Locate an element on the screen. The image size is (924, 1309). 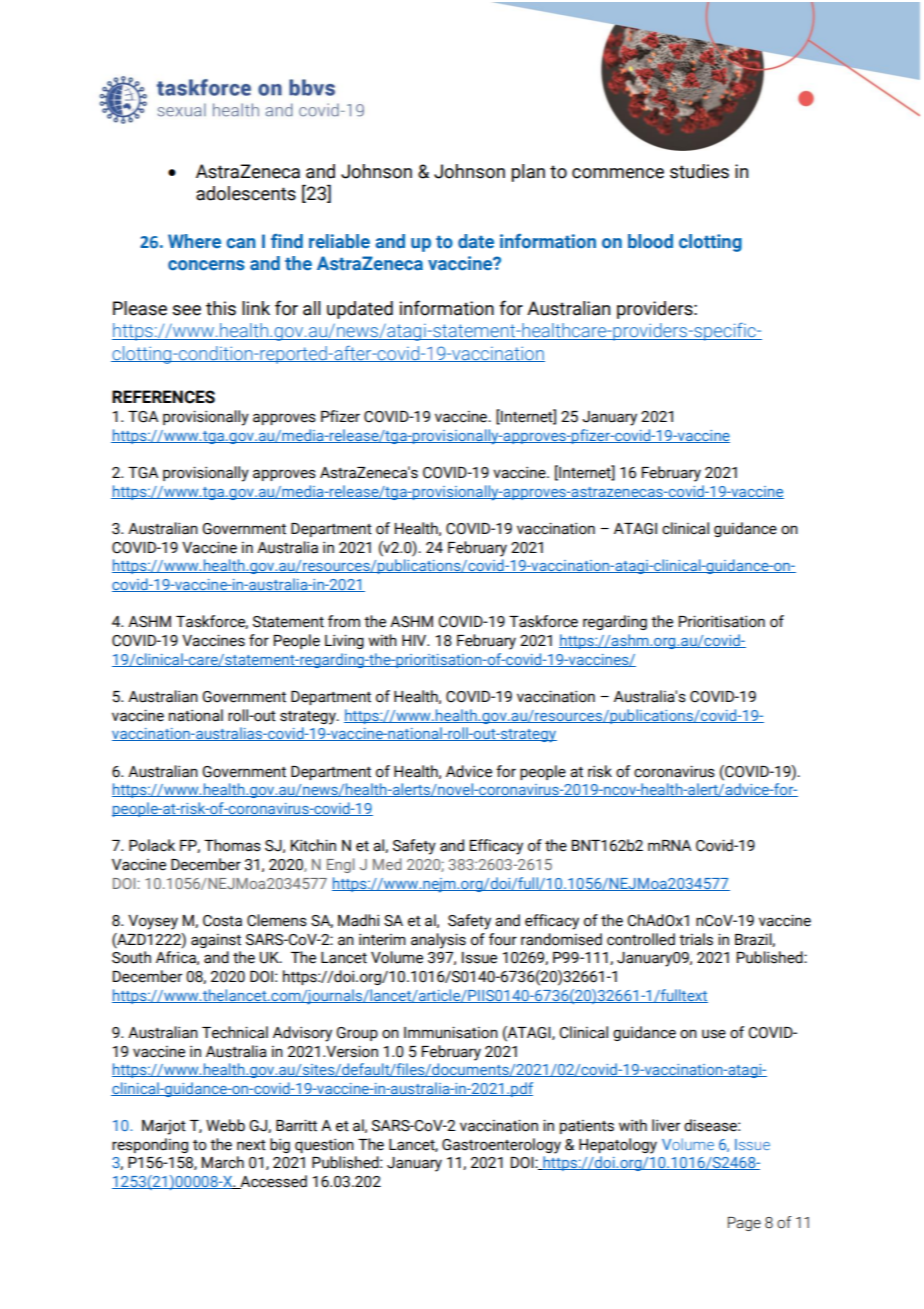
March is located at coordinates (223, 1162).
